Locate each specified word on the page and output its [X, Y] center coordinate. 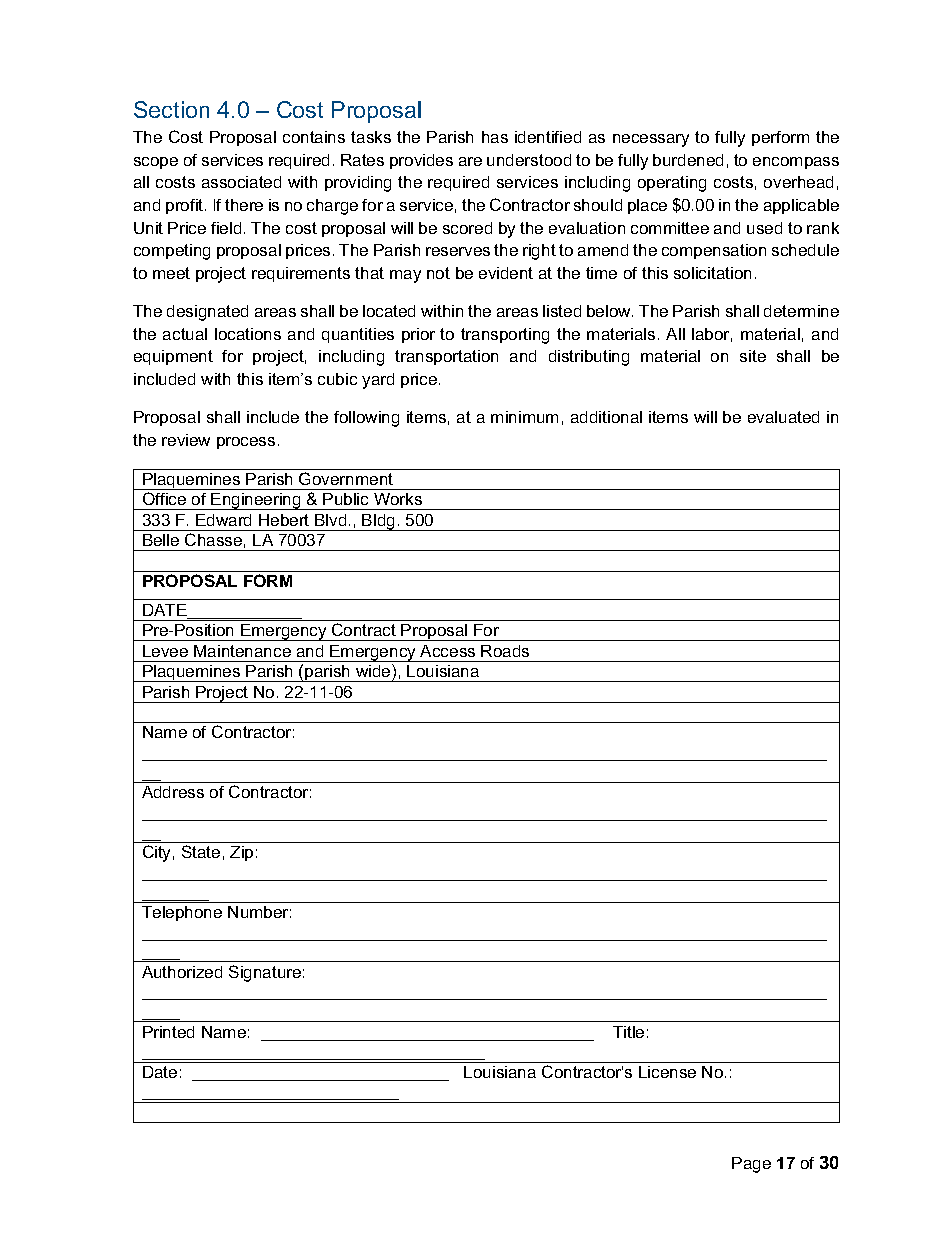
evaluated [783, 417]
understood [529, 160]
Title [628, 1032]
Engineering [256, 501]
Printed [168, 1032]
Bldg [379, 522]
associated [241, 182]
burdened [688, 160]
